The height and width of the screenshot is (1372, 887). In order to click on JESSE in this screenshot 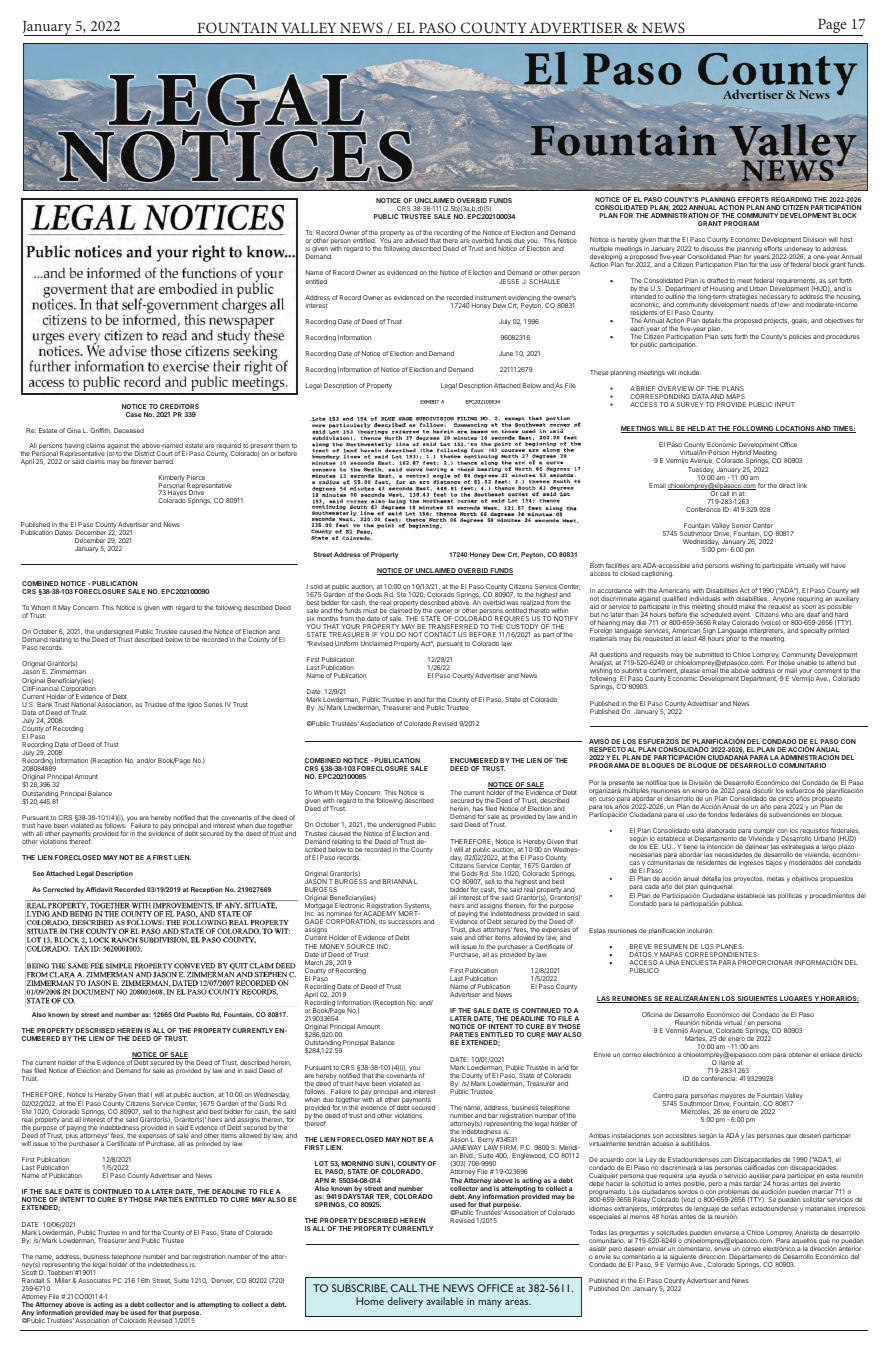, I will do `click(509, 281)`.
